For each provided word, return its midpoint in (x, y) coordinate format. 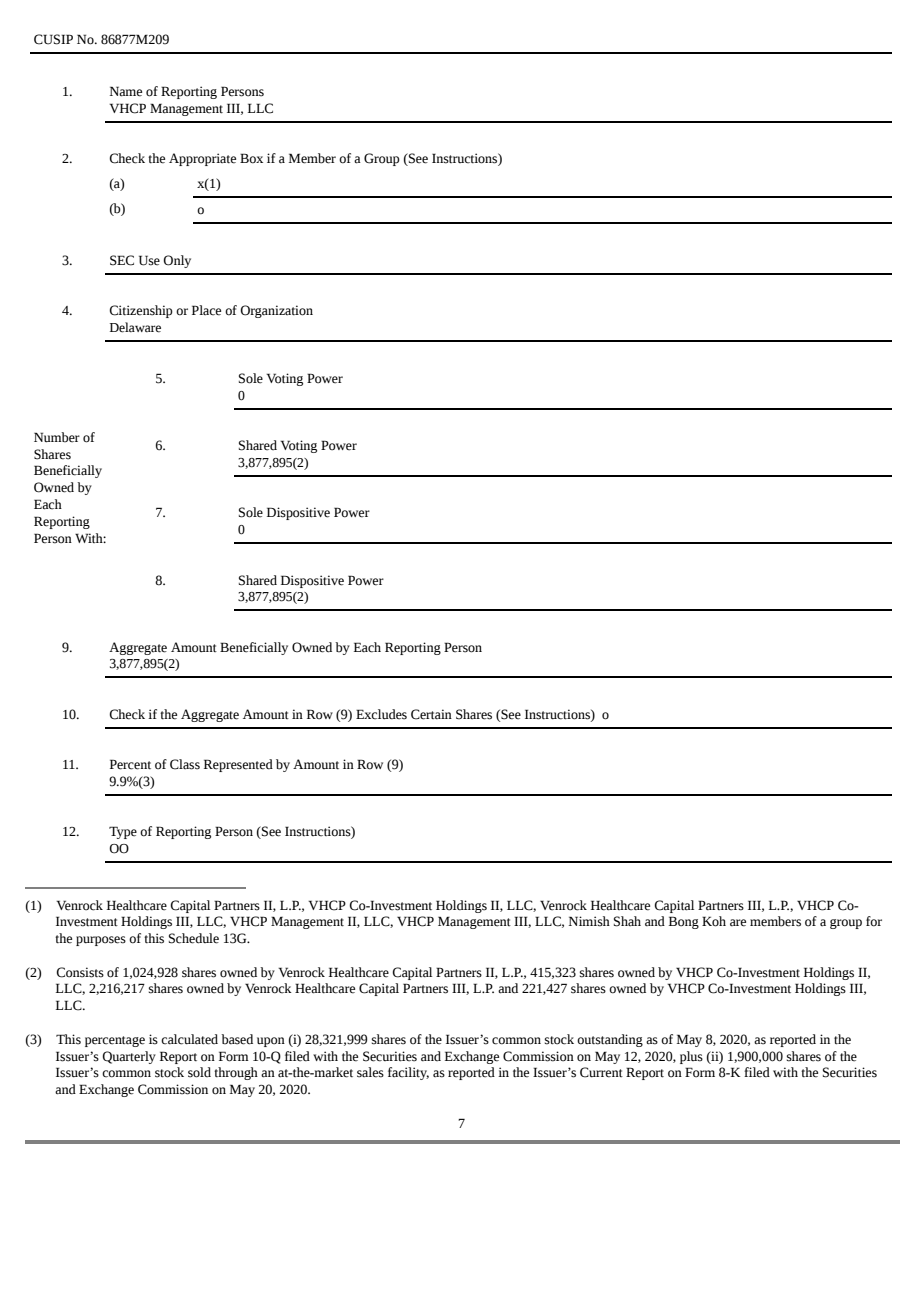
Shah (627, 921)
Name (126, 91)
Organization (276, 311)
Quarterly (129, 1057)
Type (123, 832)
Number (57, 437)
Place (206, 310)
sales (370, 1072)
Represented (238, 765)
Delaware (135, 327)
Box (251, 158)
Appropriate (202, 159)
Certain (431, 714)
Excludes (381, 714)
